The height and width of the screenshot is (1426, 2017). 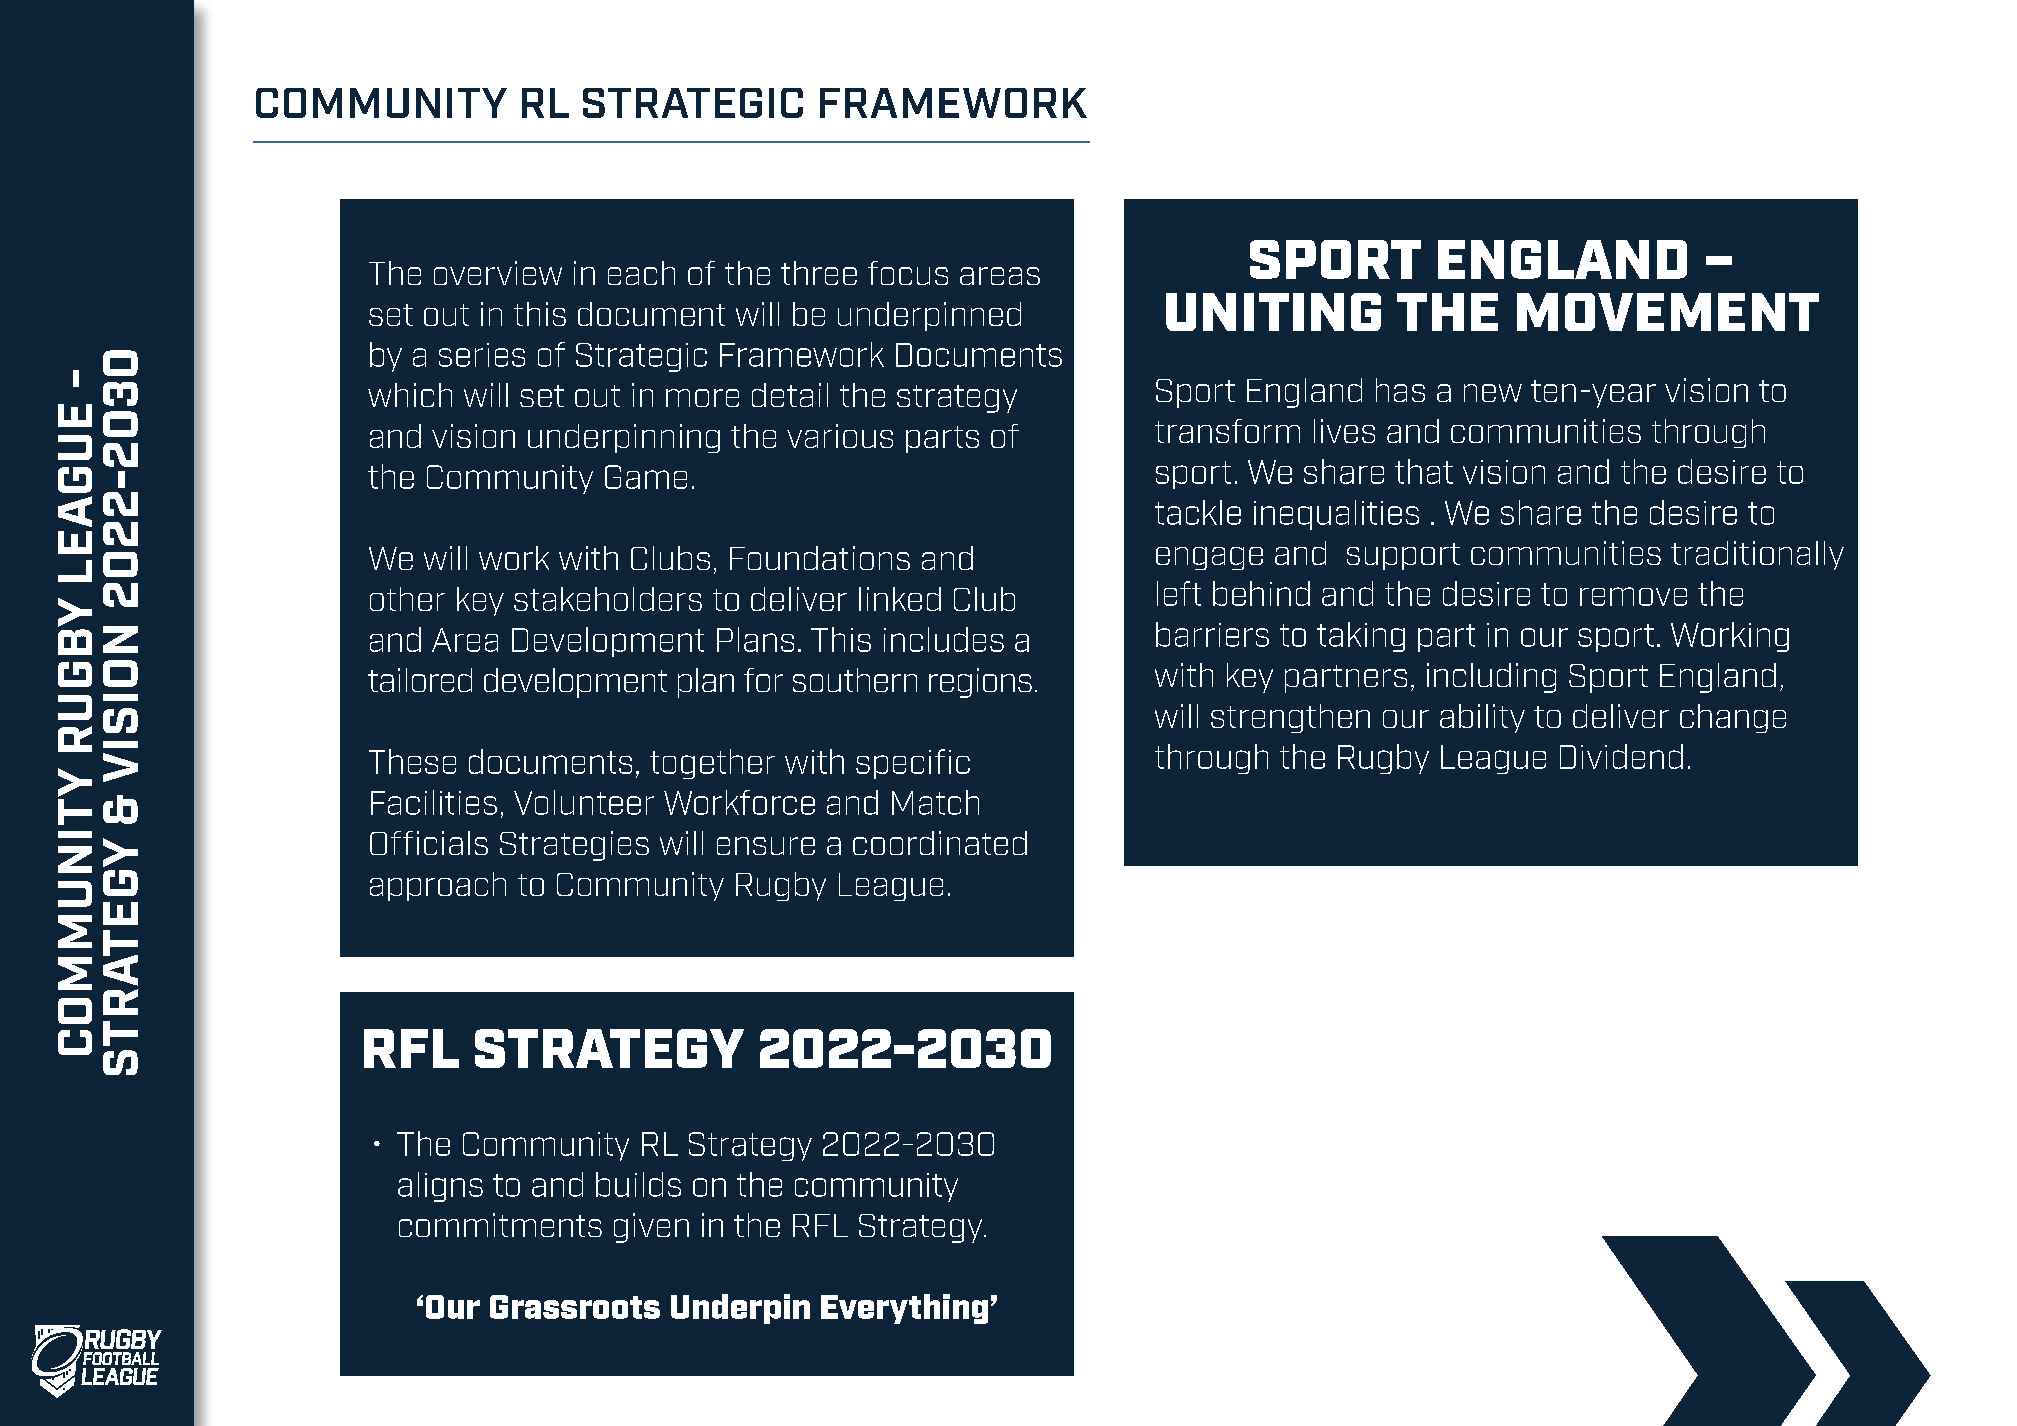 I want to click on overview, so click(x=498, y=273).
